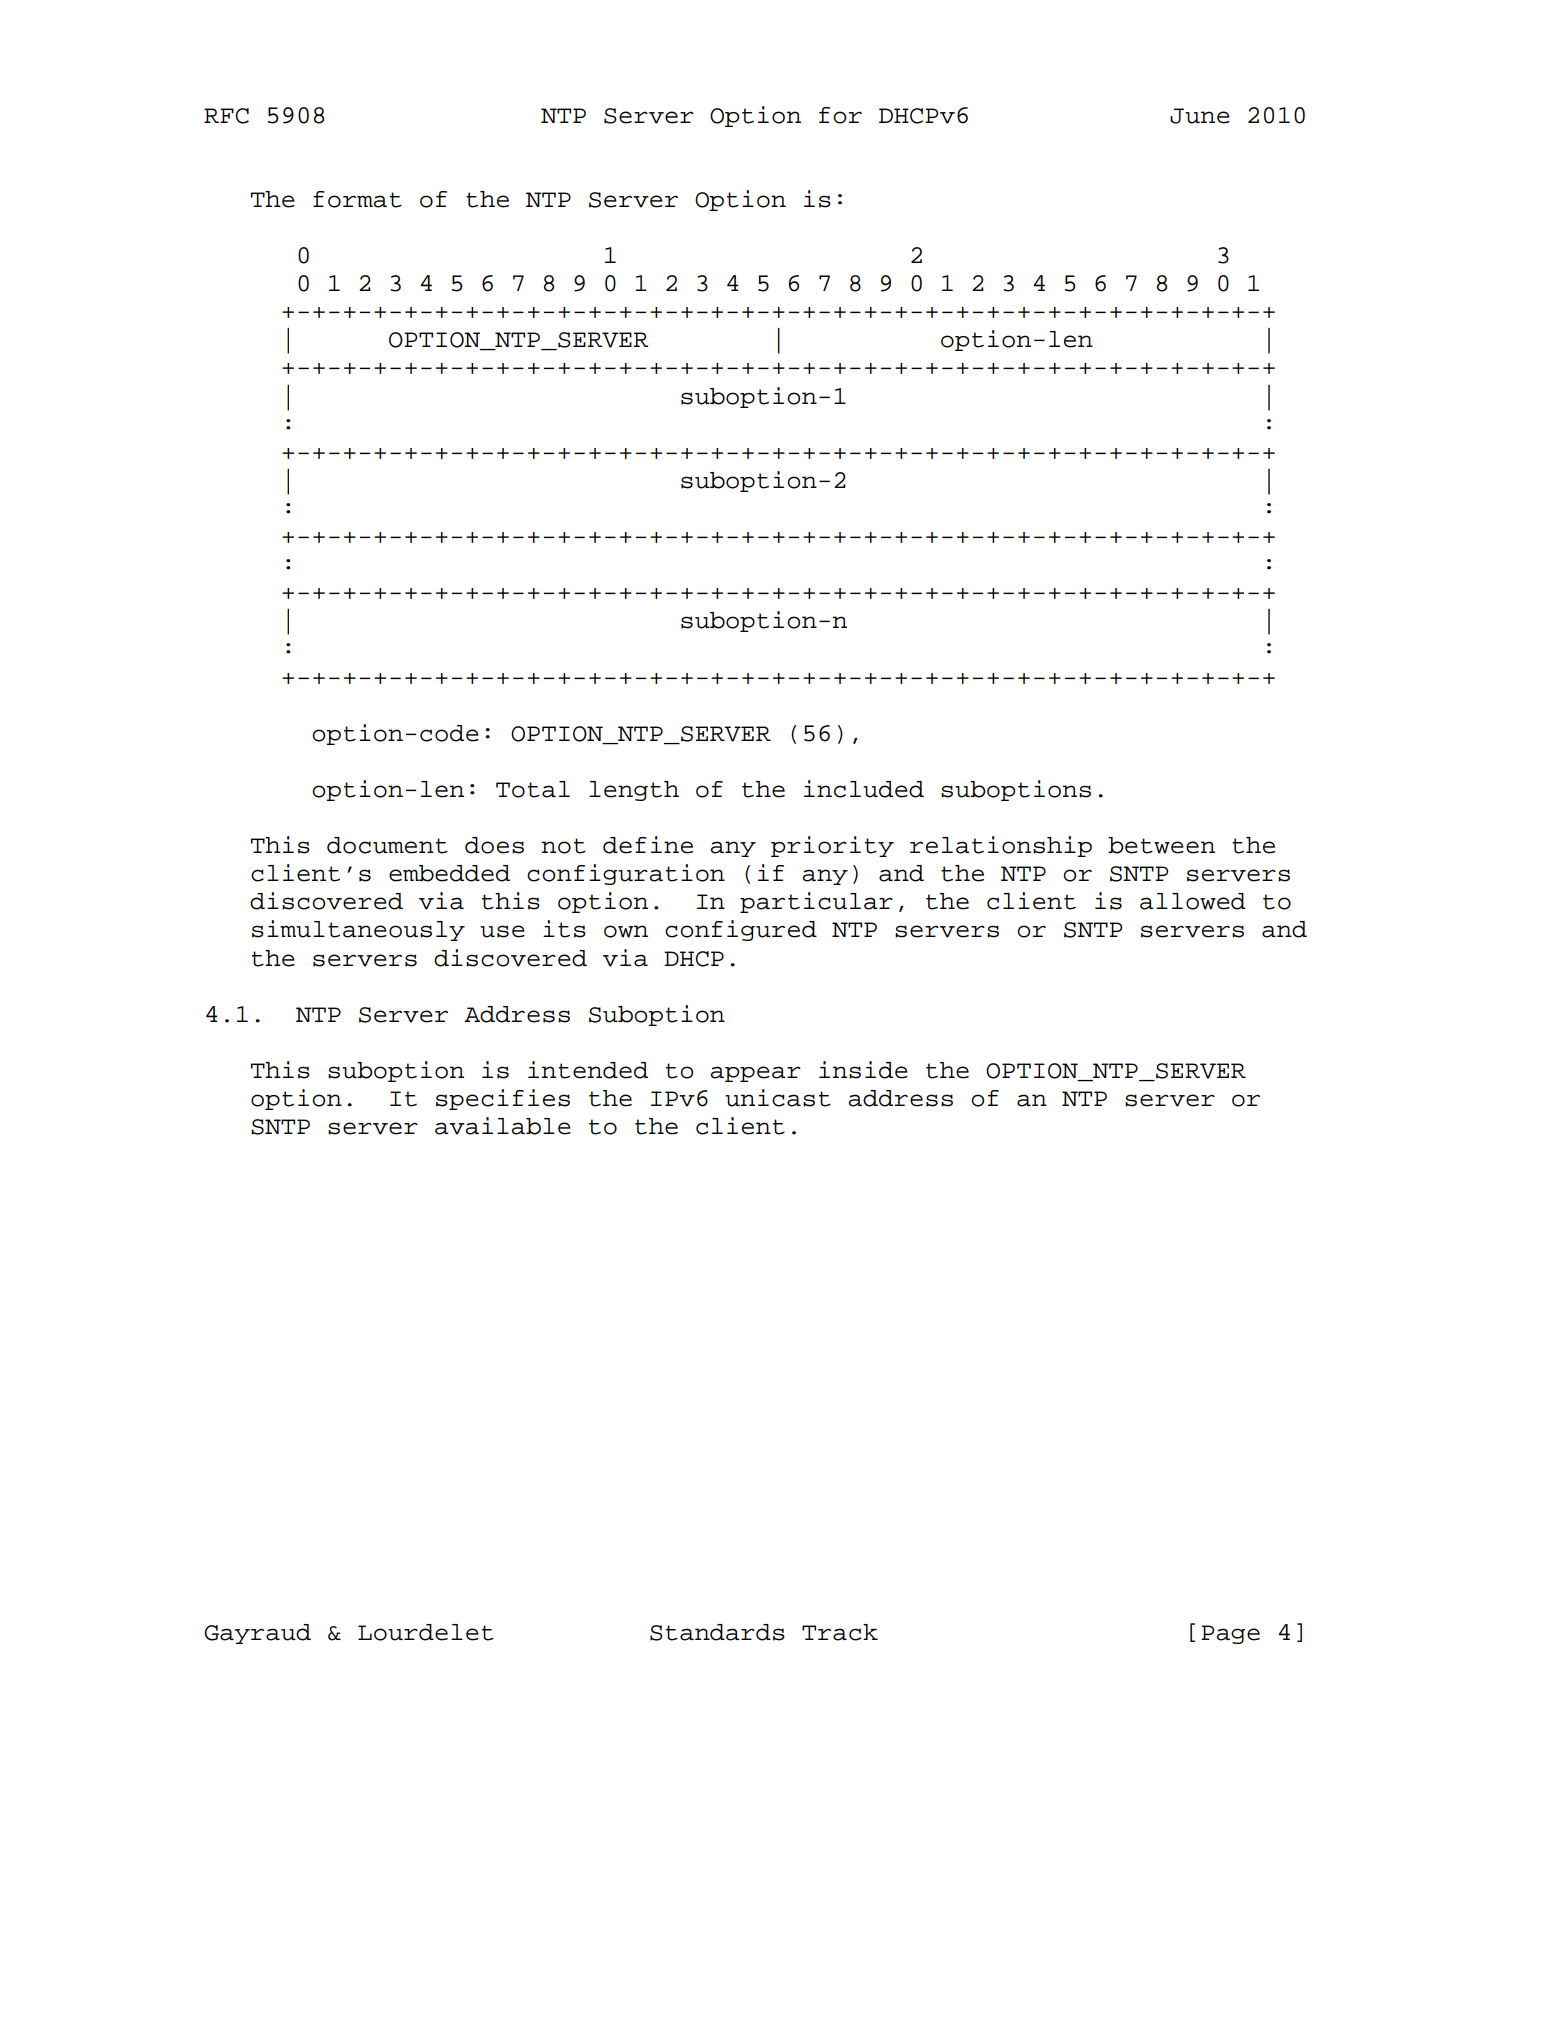 Image resolution: width=1563 pixels, height=2023 pixels. I want to click on included, so click(864, 789).
